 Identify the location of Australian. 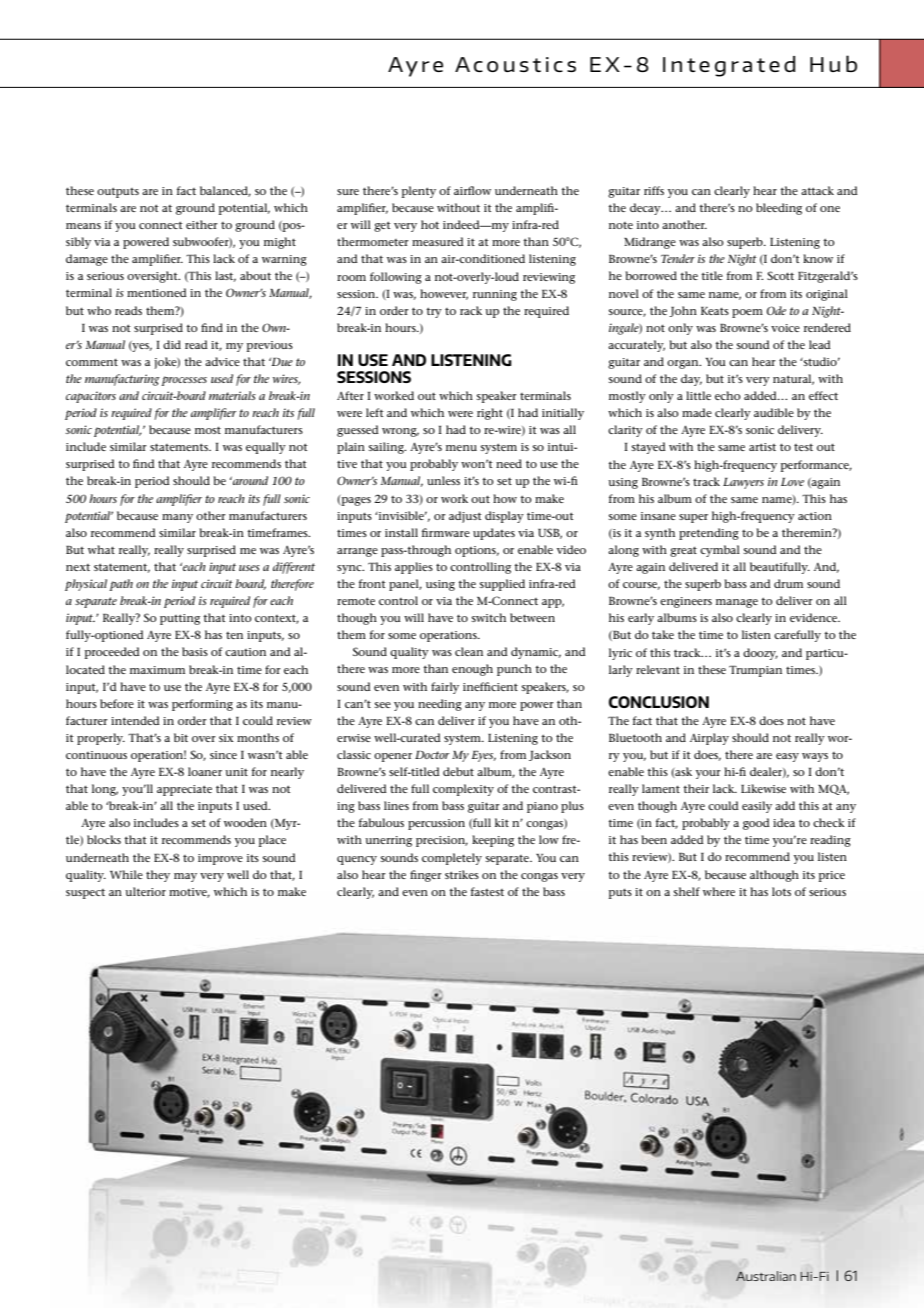
(766, 1276).
